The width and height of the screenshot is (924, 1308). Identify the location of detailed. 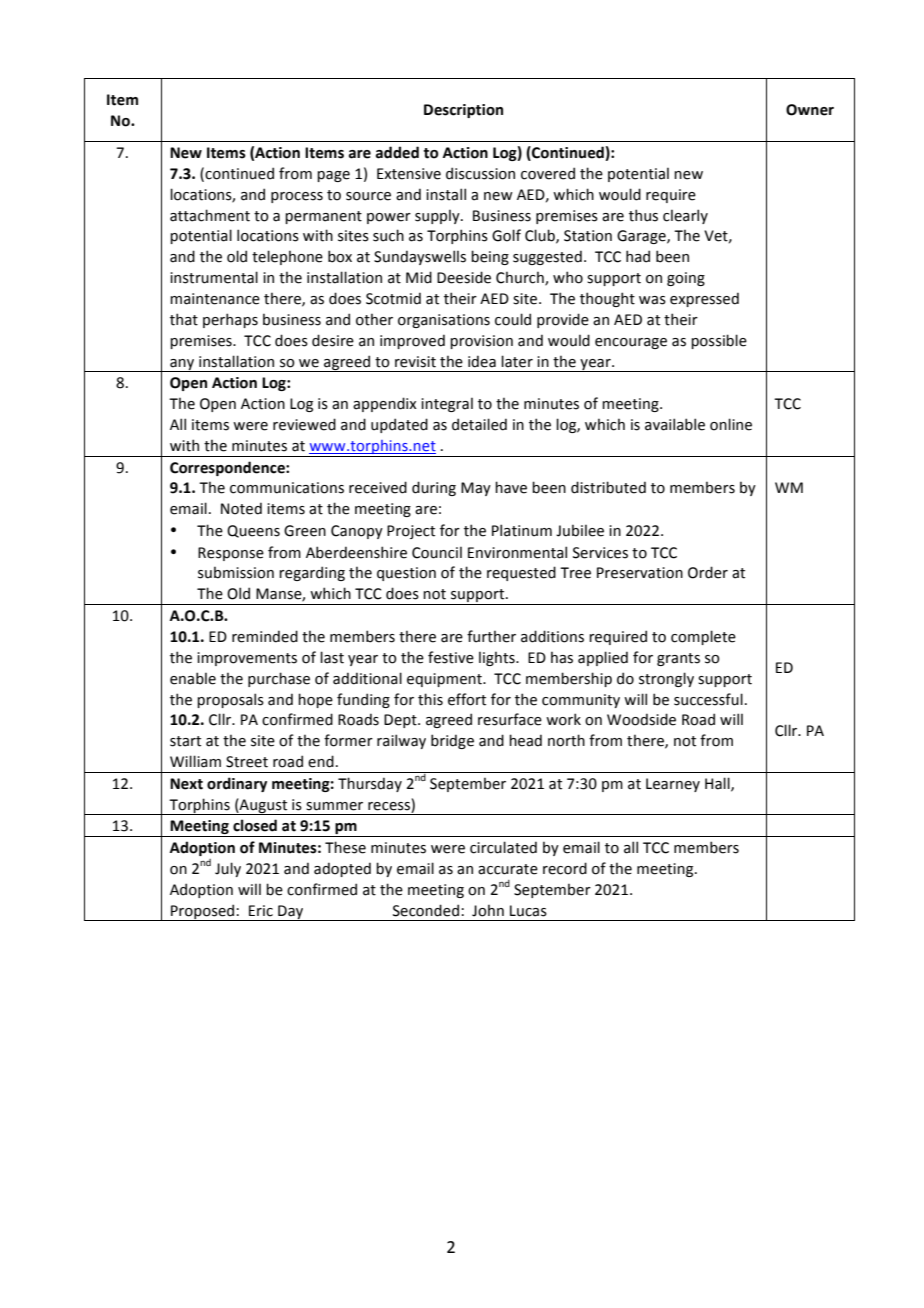
(479, 424).
